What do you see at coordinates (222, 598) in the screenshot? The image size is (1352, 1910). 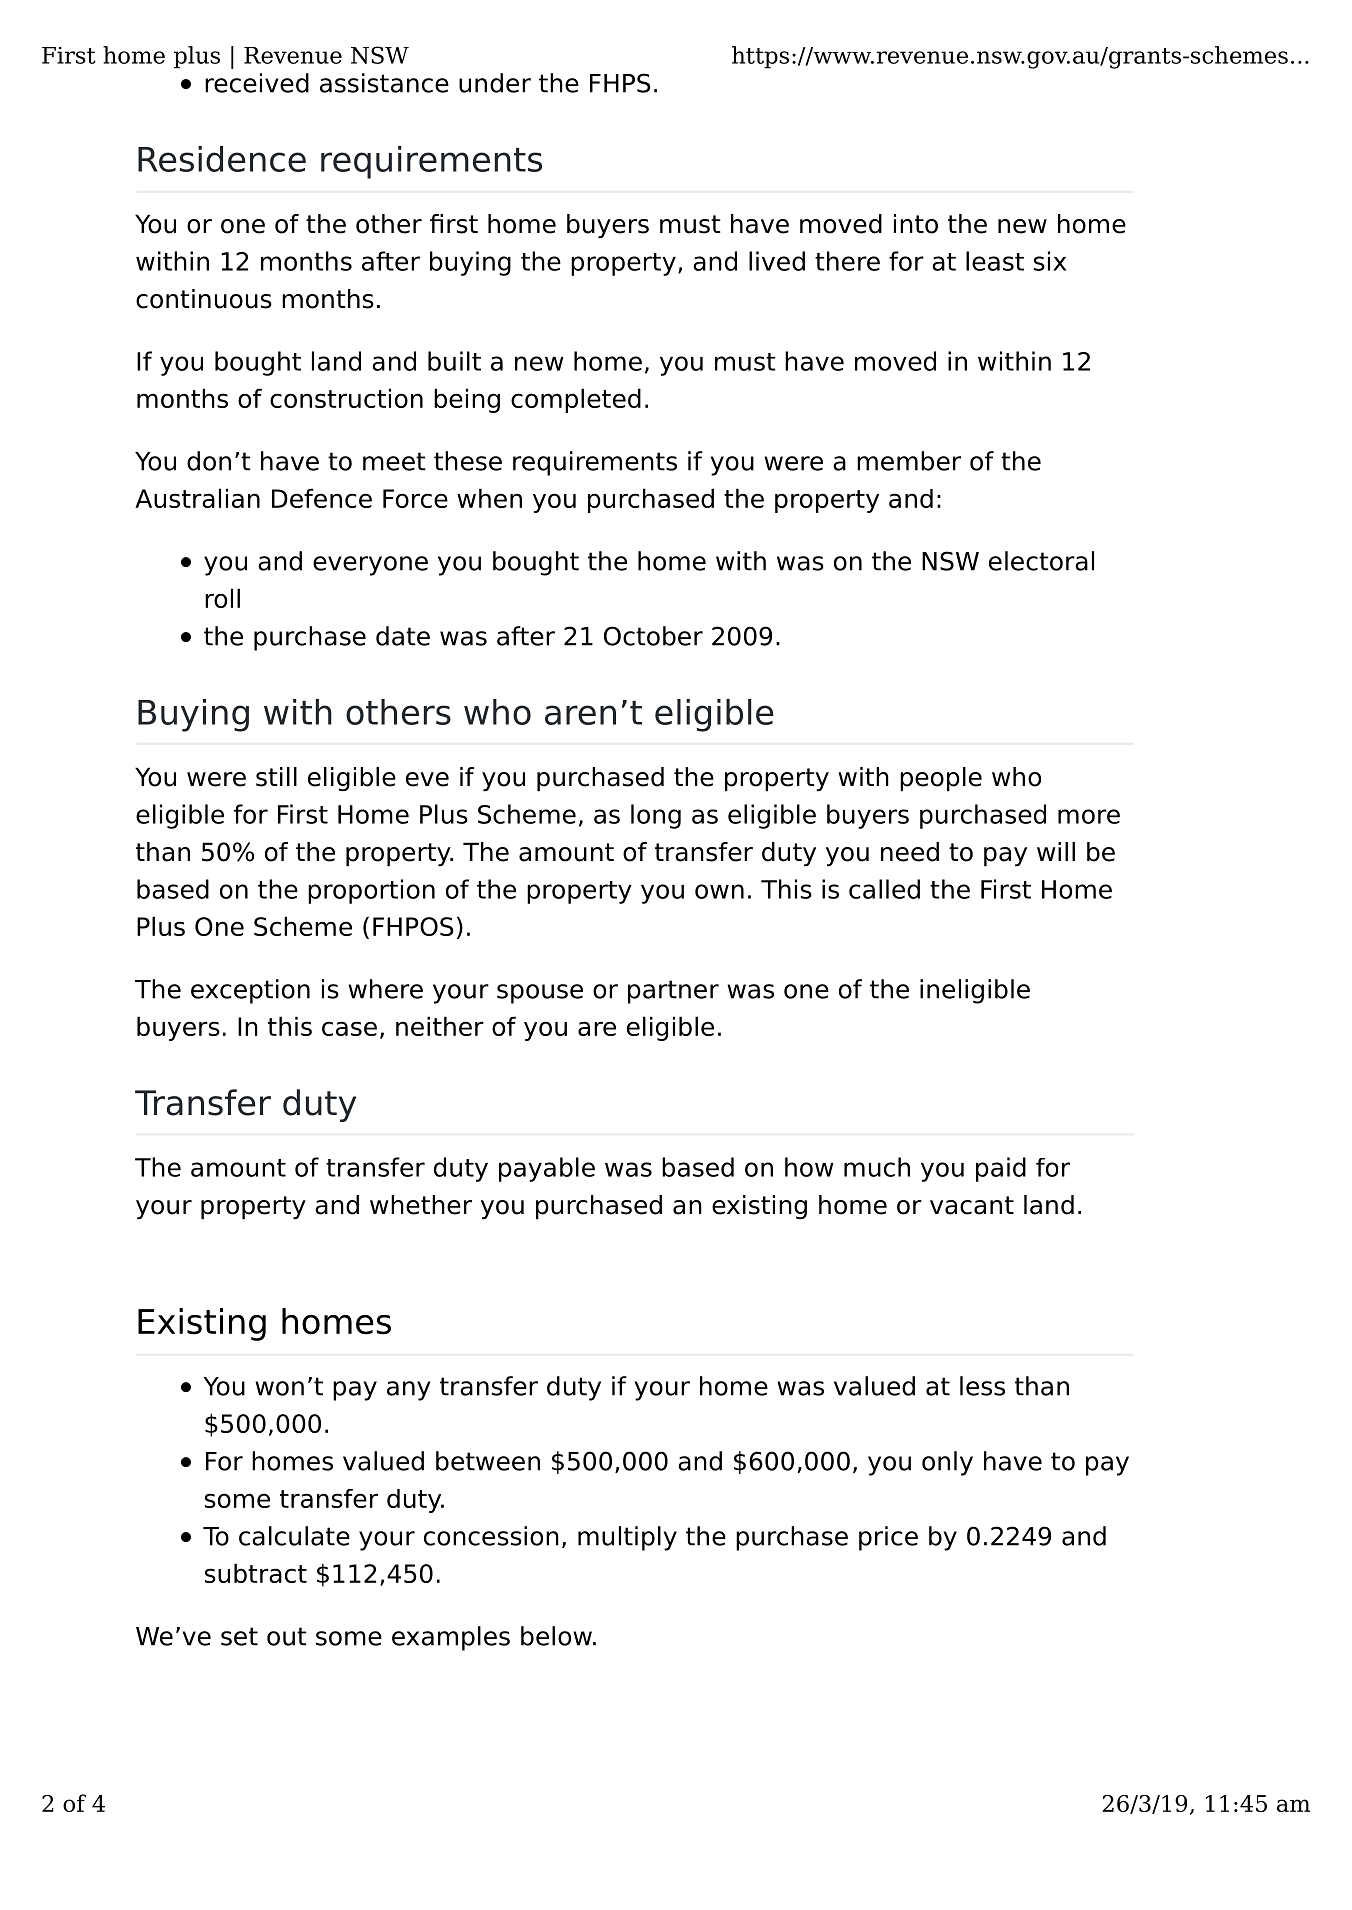 I see `roll` at bounding box center [222, 598].
